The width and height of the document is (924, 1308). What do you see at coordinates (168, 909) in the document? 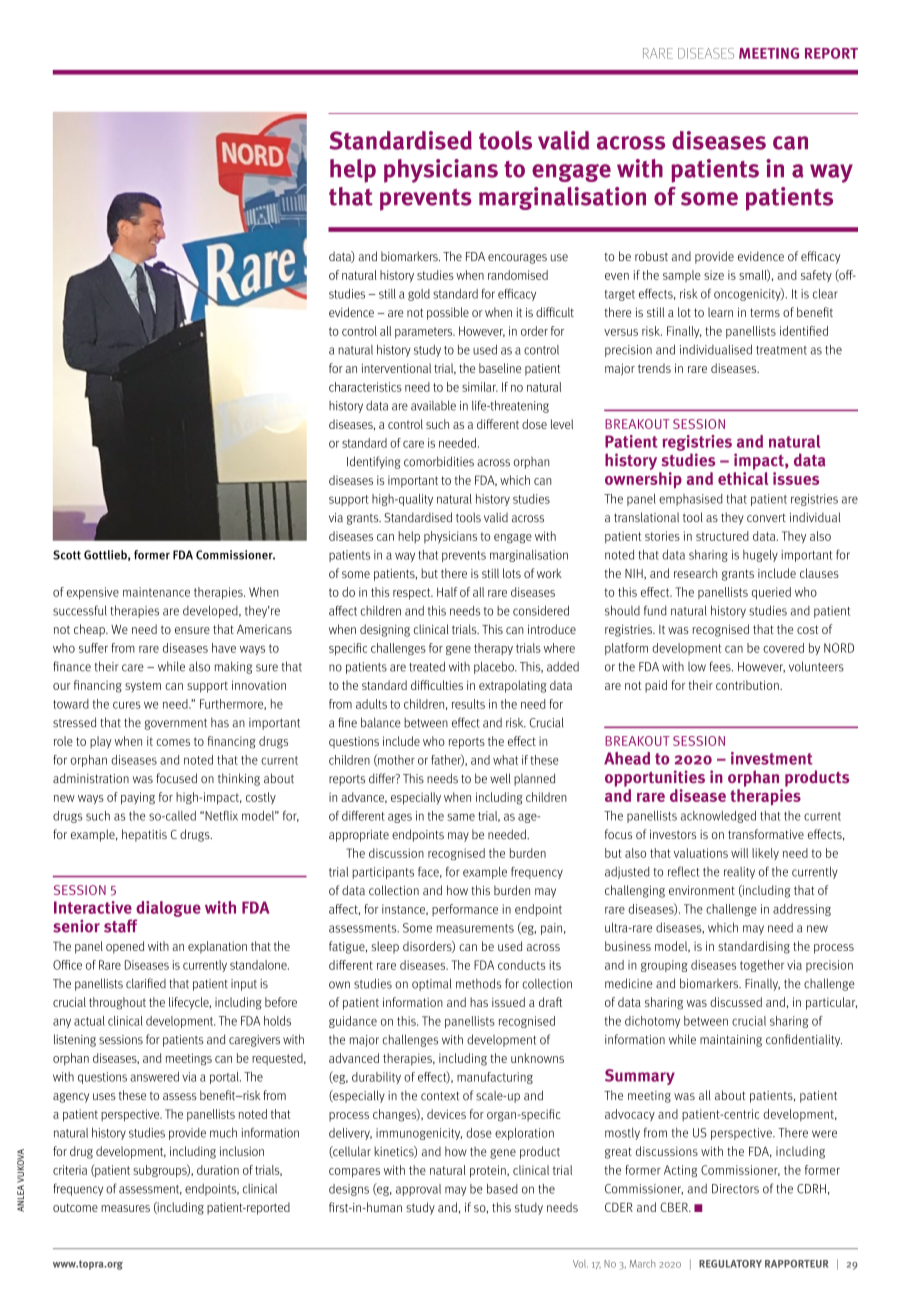
I see `dialogue` at bounding box center [168, 909].
